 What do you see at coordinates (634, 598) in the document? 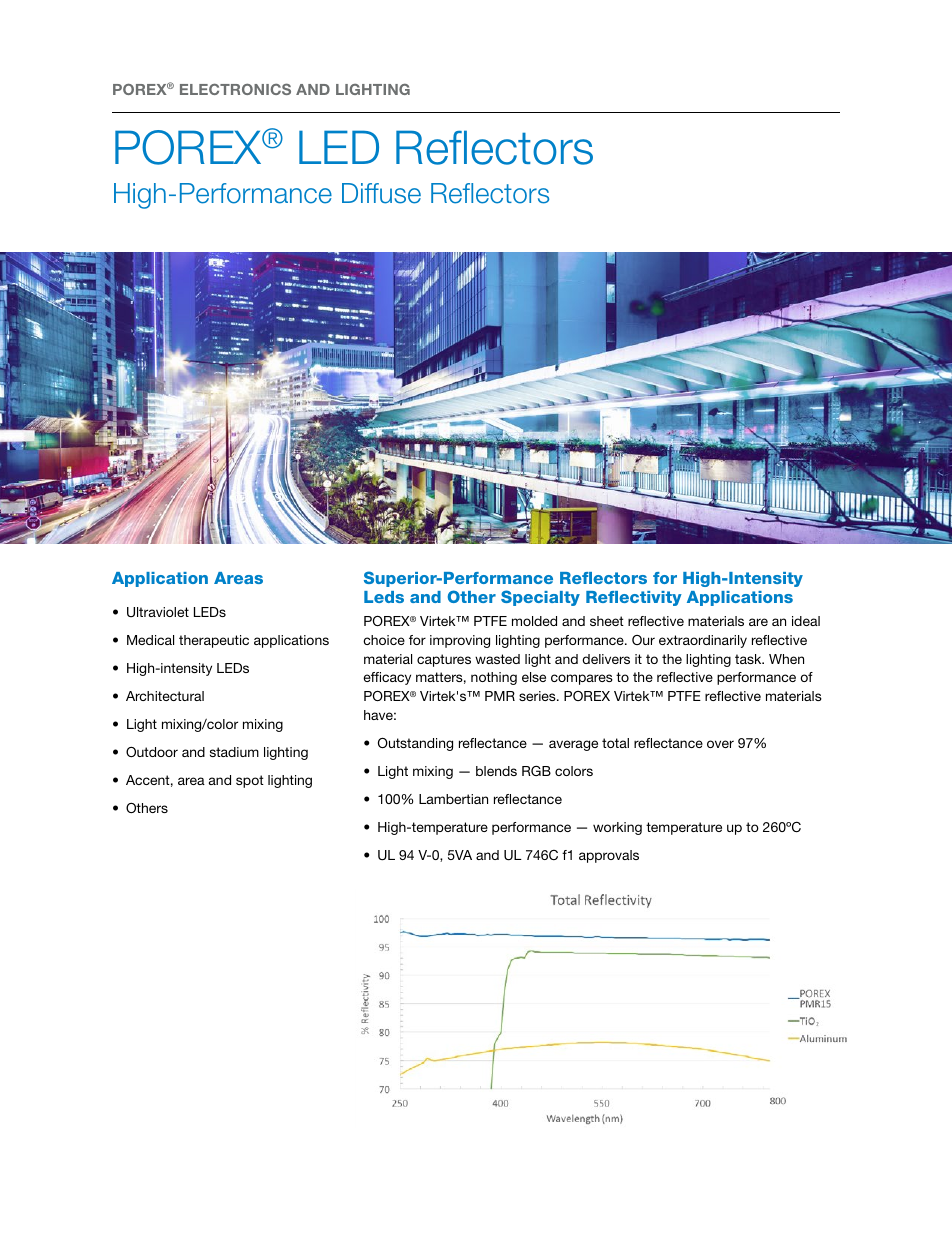
I see `Reflectivity` at bounding box center [634, 598].
